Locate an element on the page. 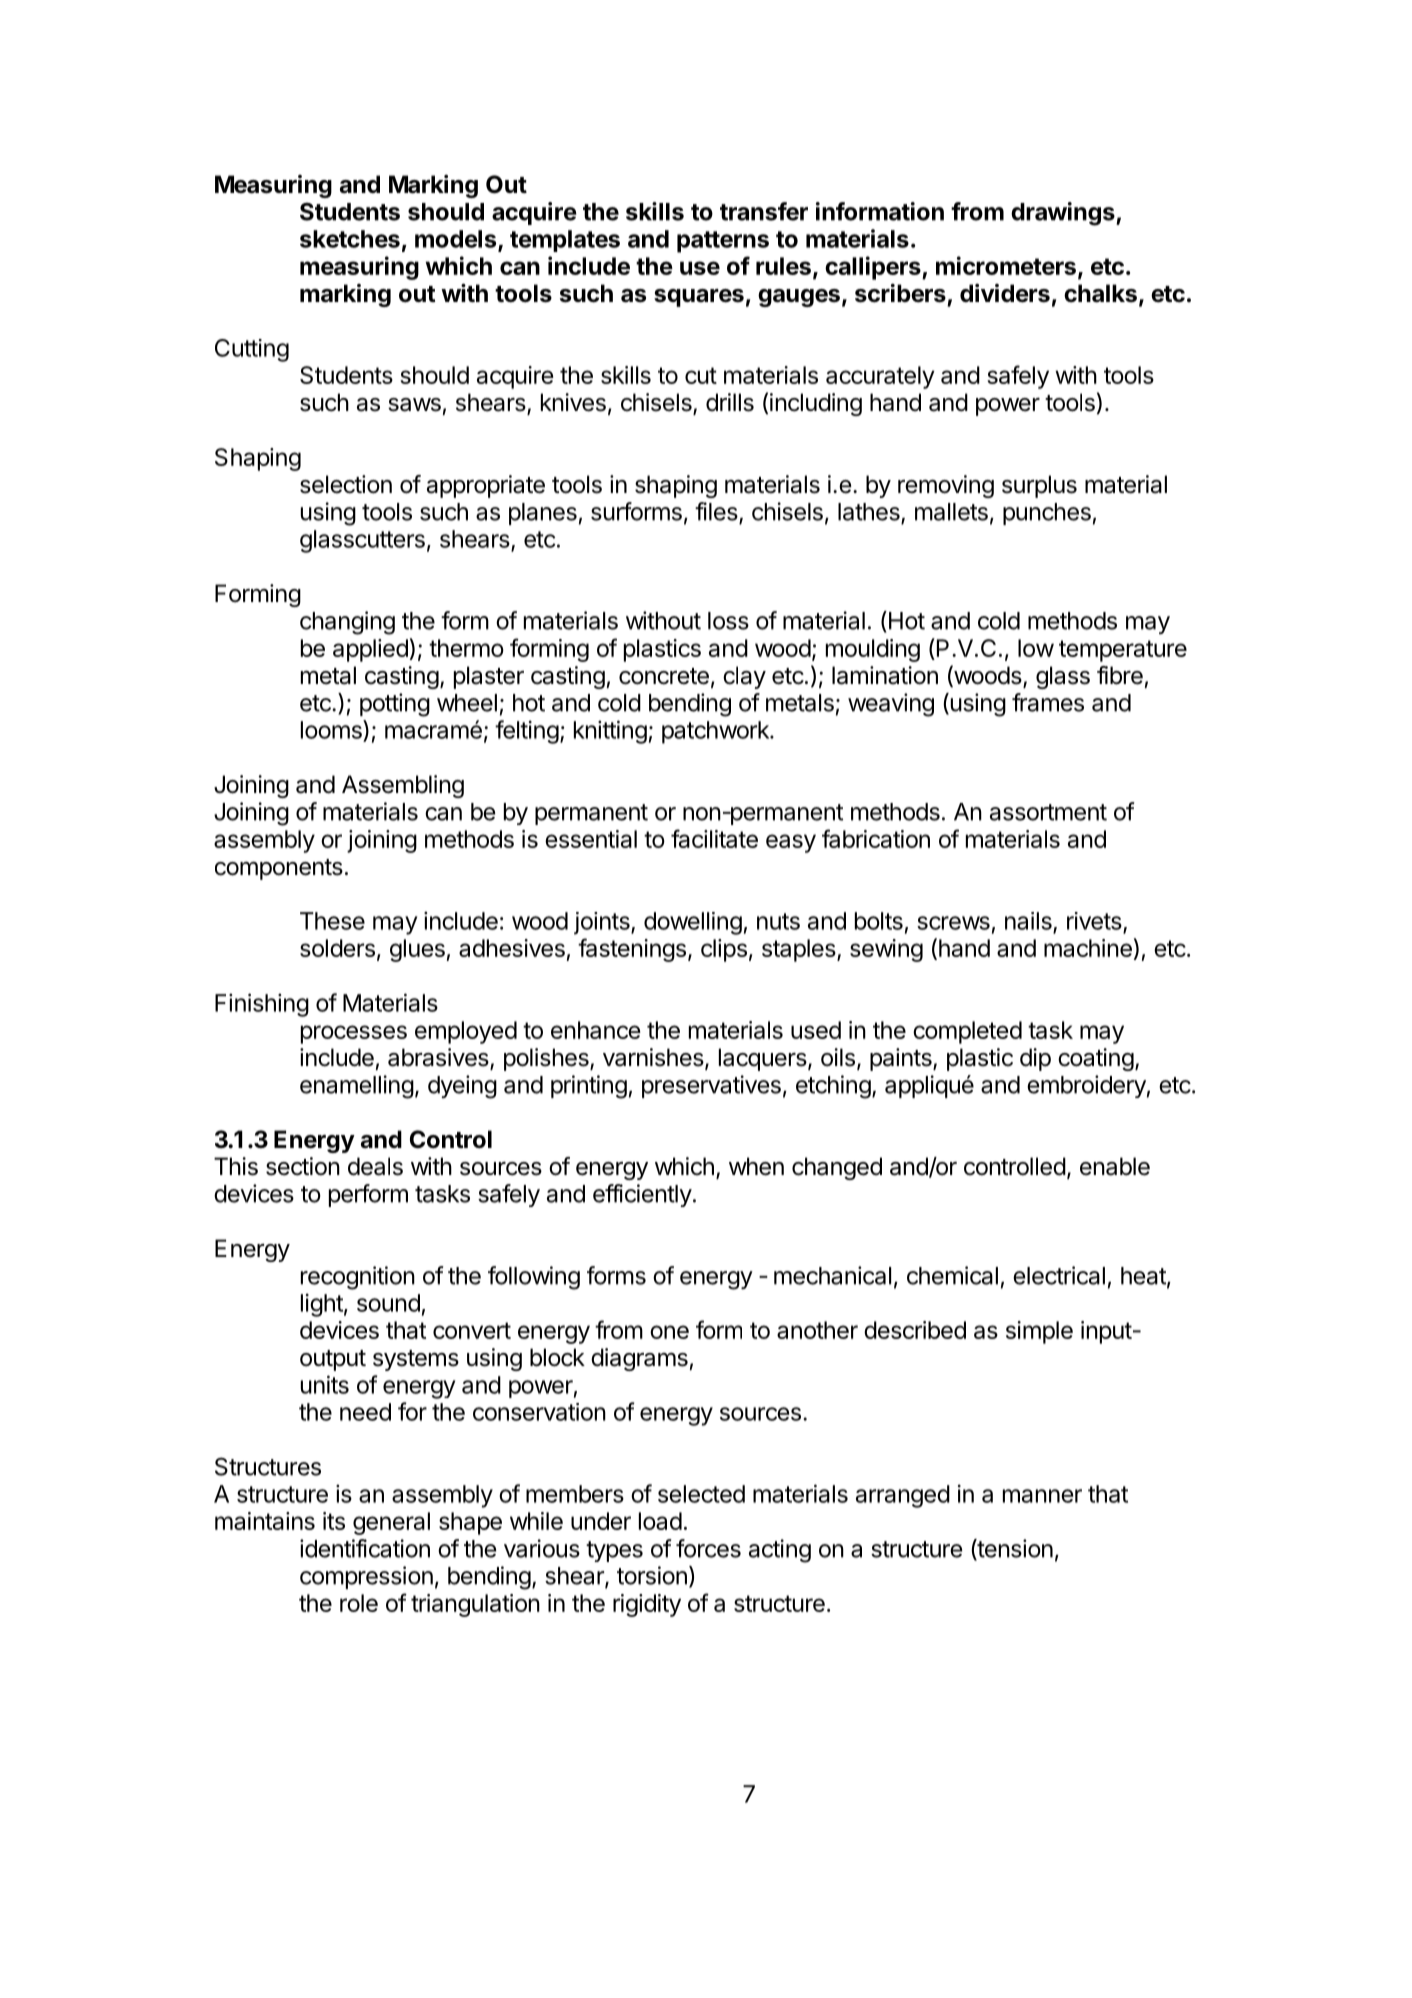  micrometers is located at coordinates (1006, 265).
